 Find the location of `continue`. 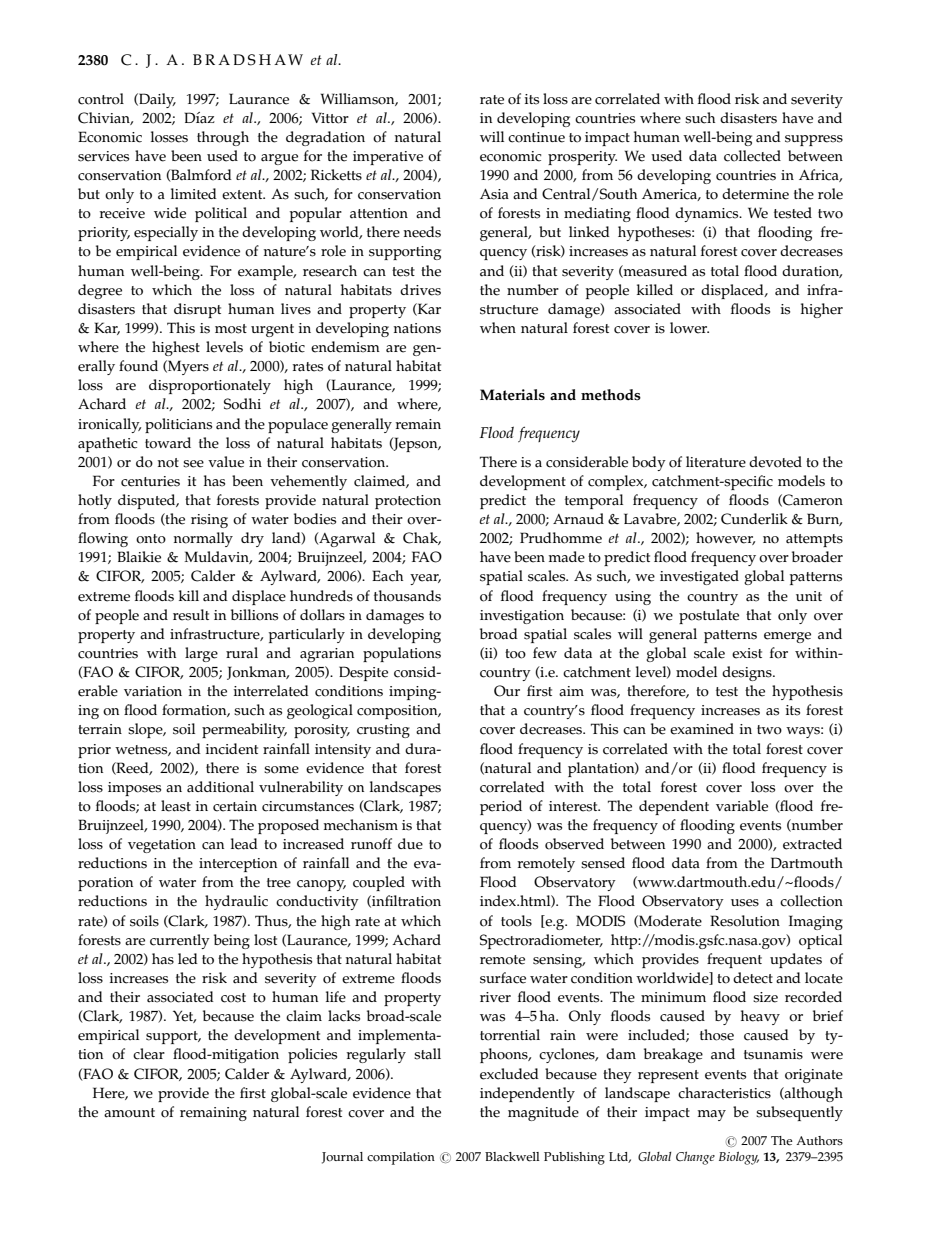

continue is located at coordinates (536, 137).
